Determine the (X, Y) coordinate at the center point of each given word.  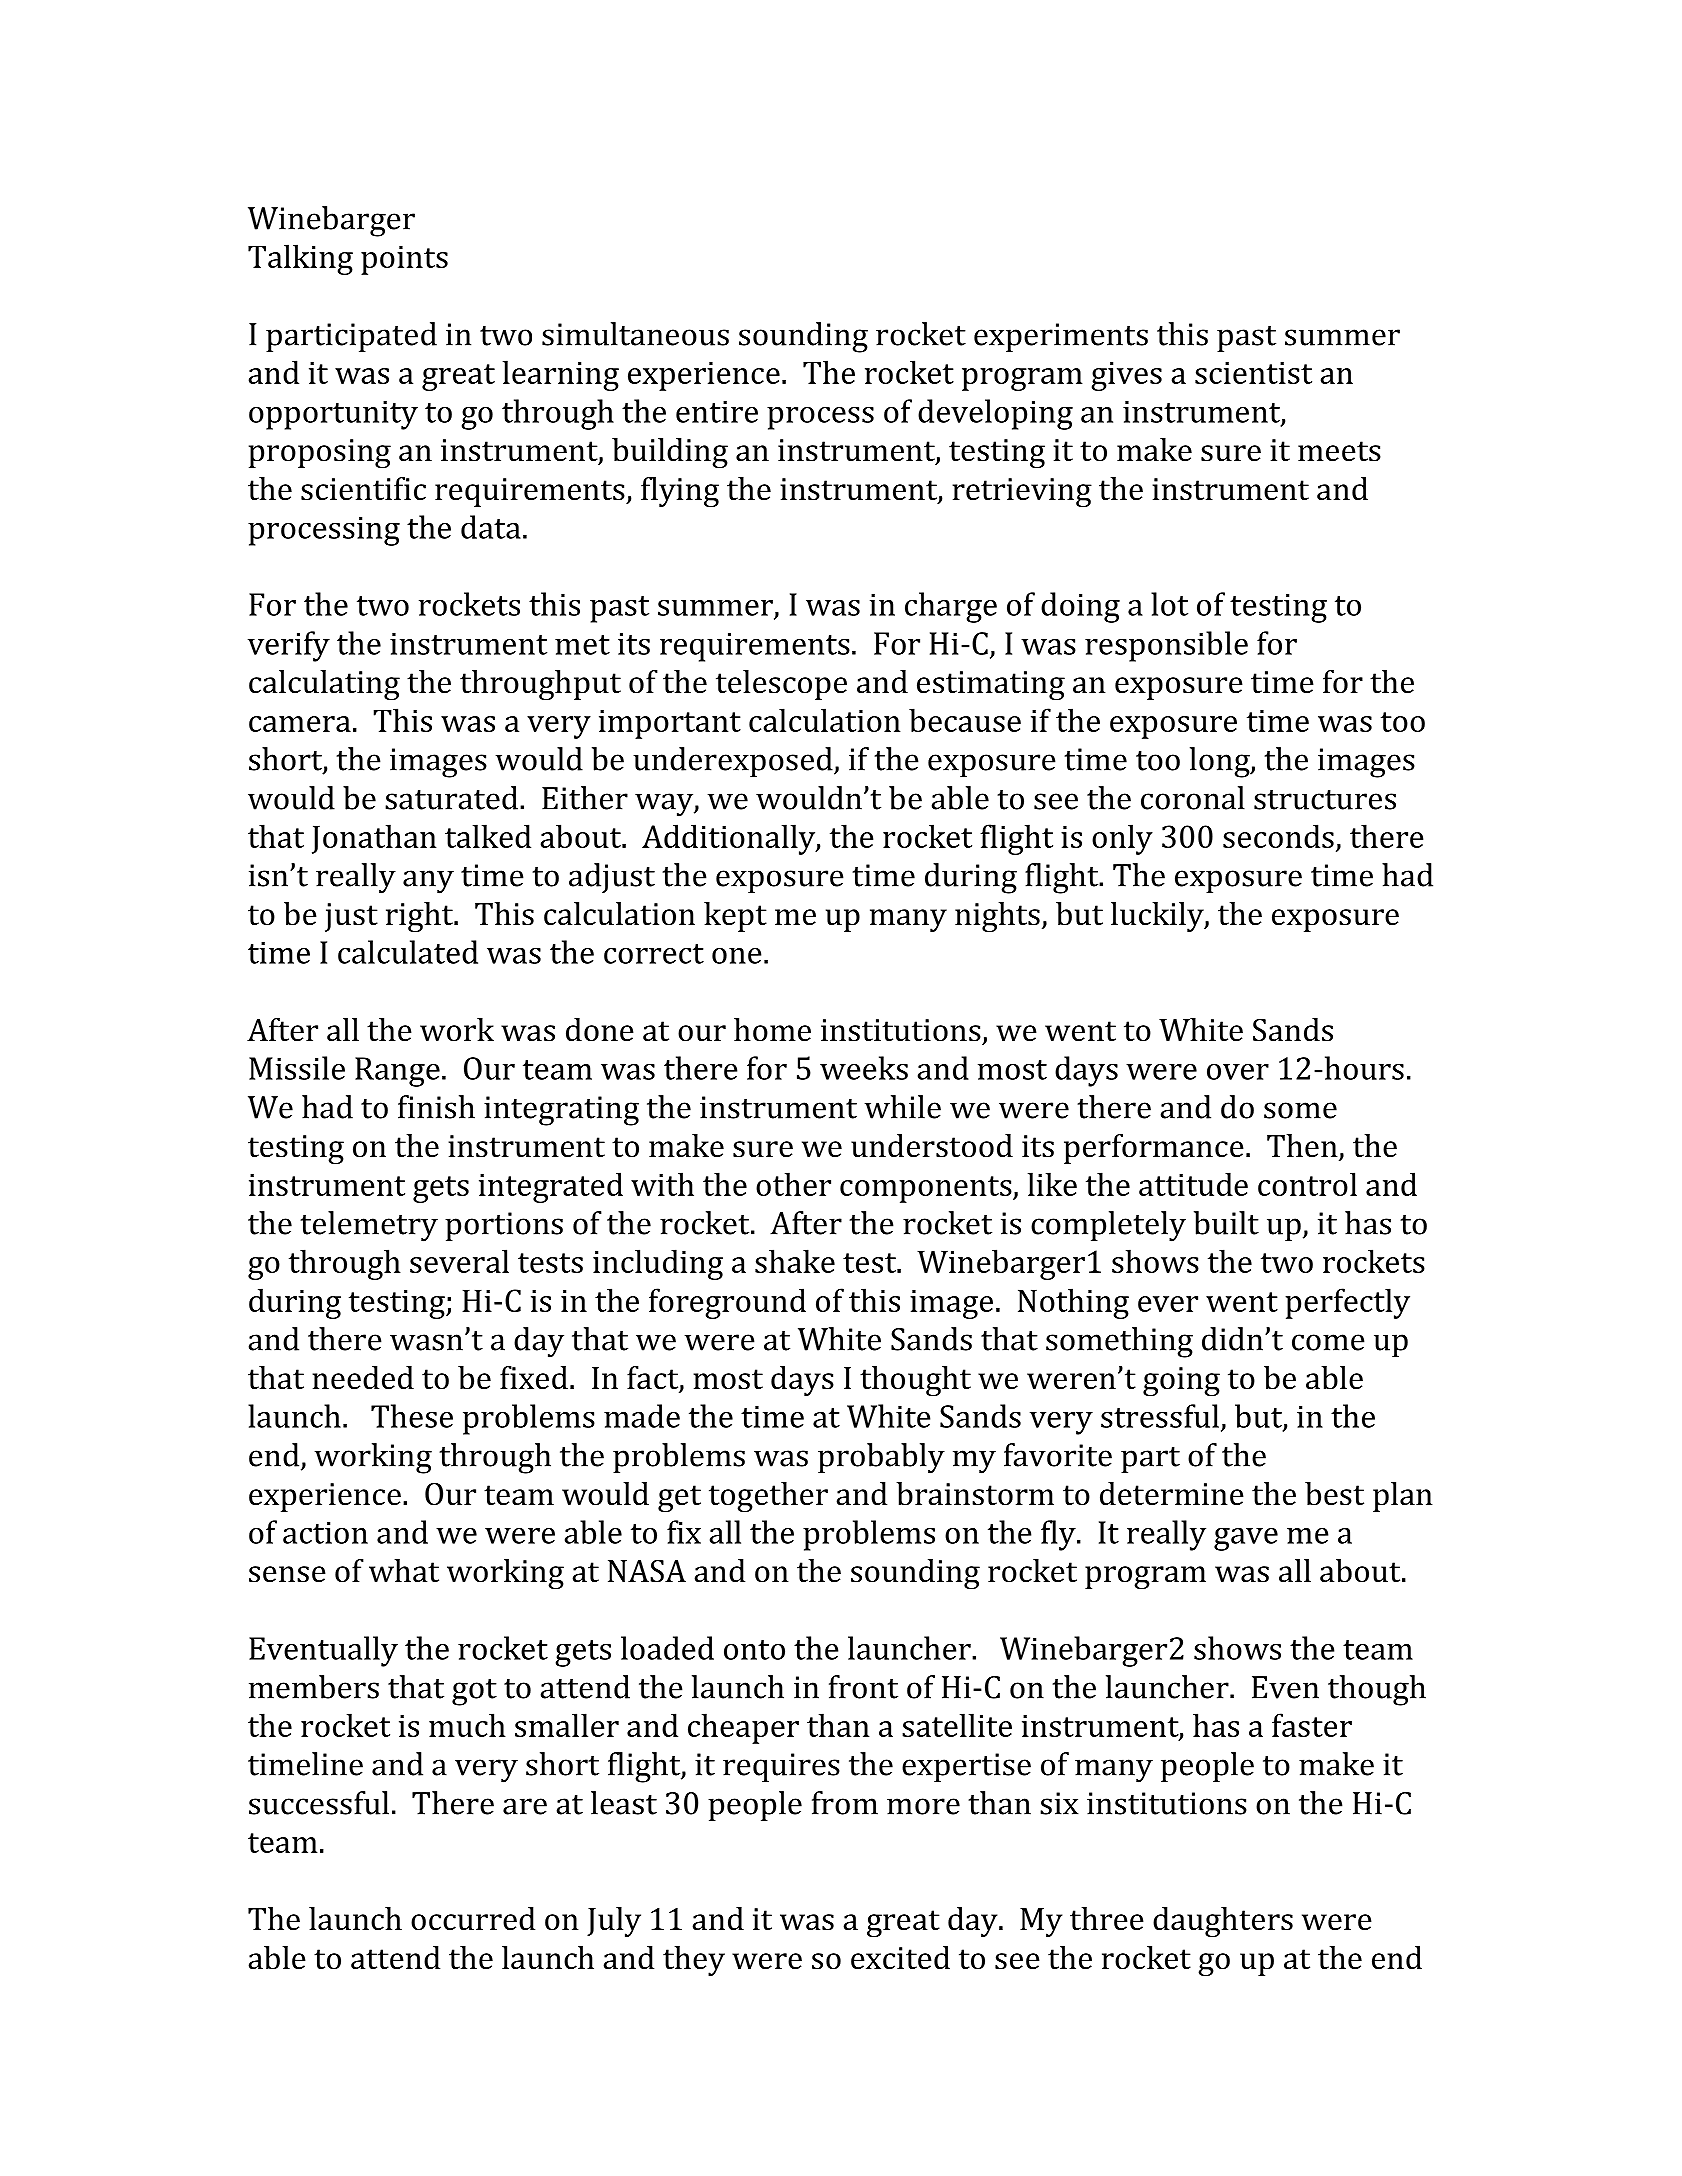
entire (717, 411)
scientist (1253, 373)
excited (900, 1958)
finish (436, 1107)
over (1238, 1072)
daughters (1223, 1922)
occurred (473, 1919)
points (404, 260)
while (902, 1107)
